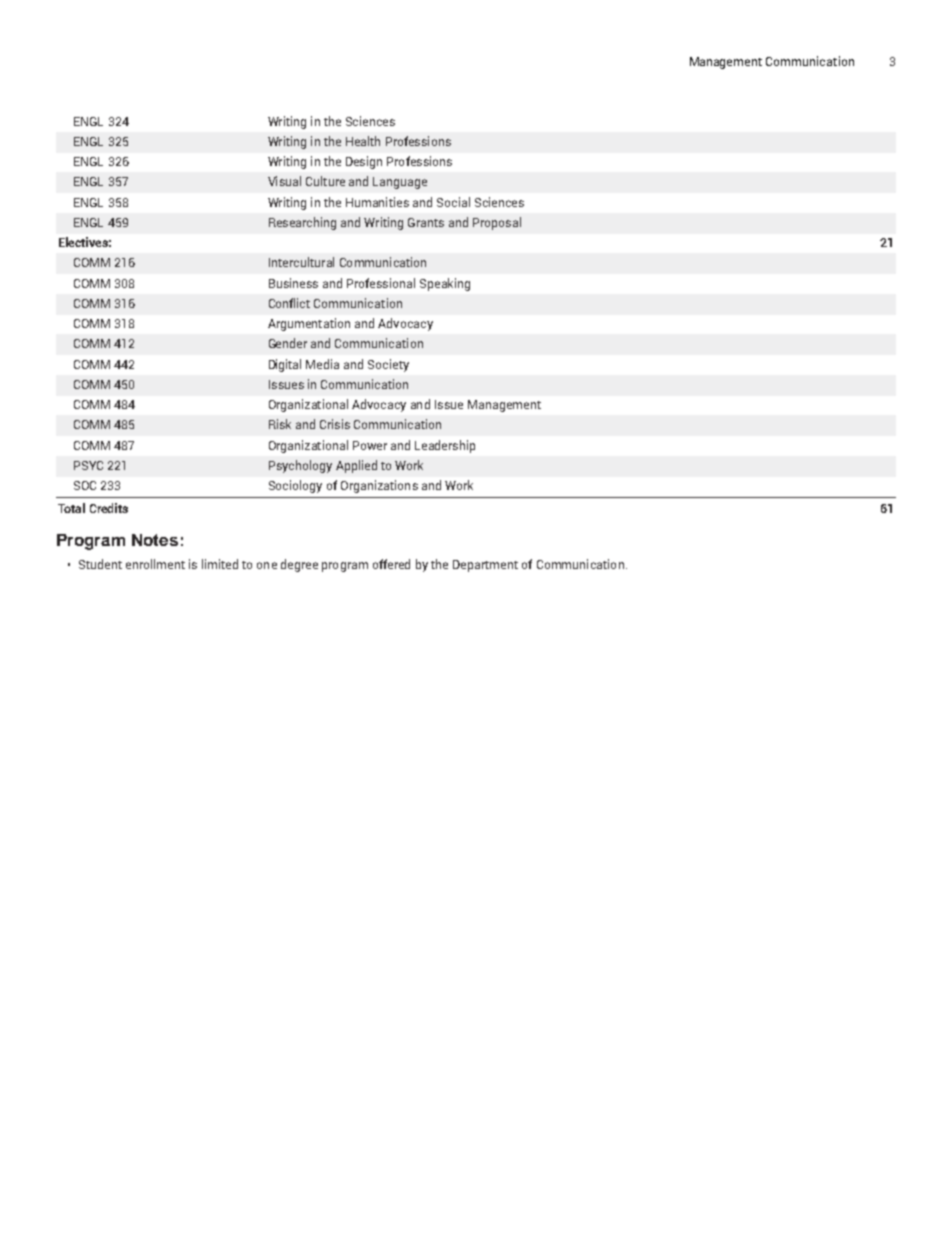 The width and height of the document is (952, 1233). I want to click on Student, so click(100, 564).
